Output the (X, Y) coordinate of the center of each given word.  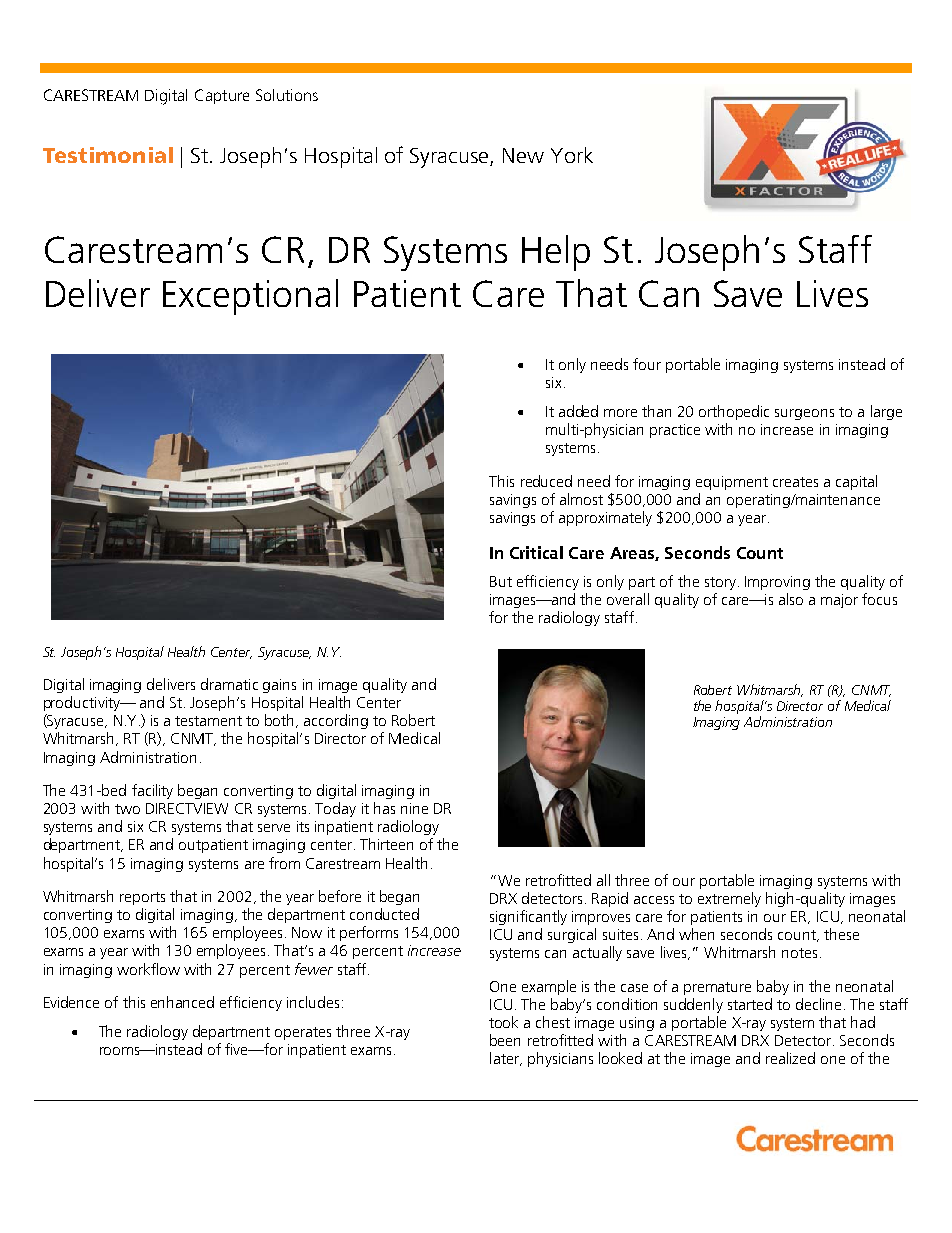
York (572, 155)
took (503, 1022)
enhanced (182, 1002)
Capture (222, 96)
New (523, 155)
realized (790, 1058)
